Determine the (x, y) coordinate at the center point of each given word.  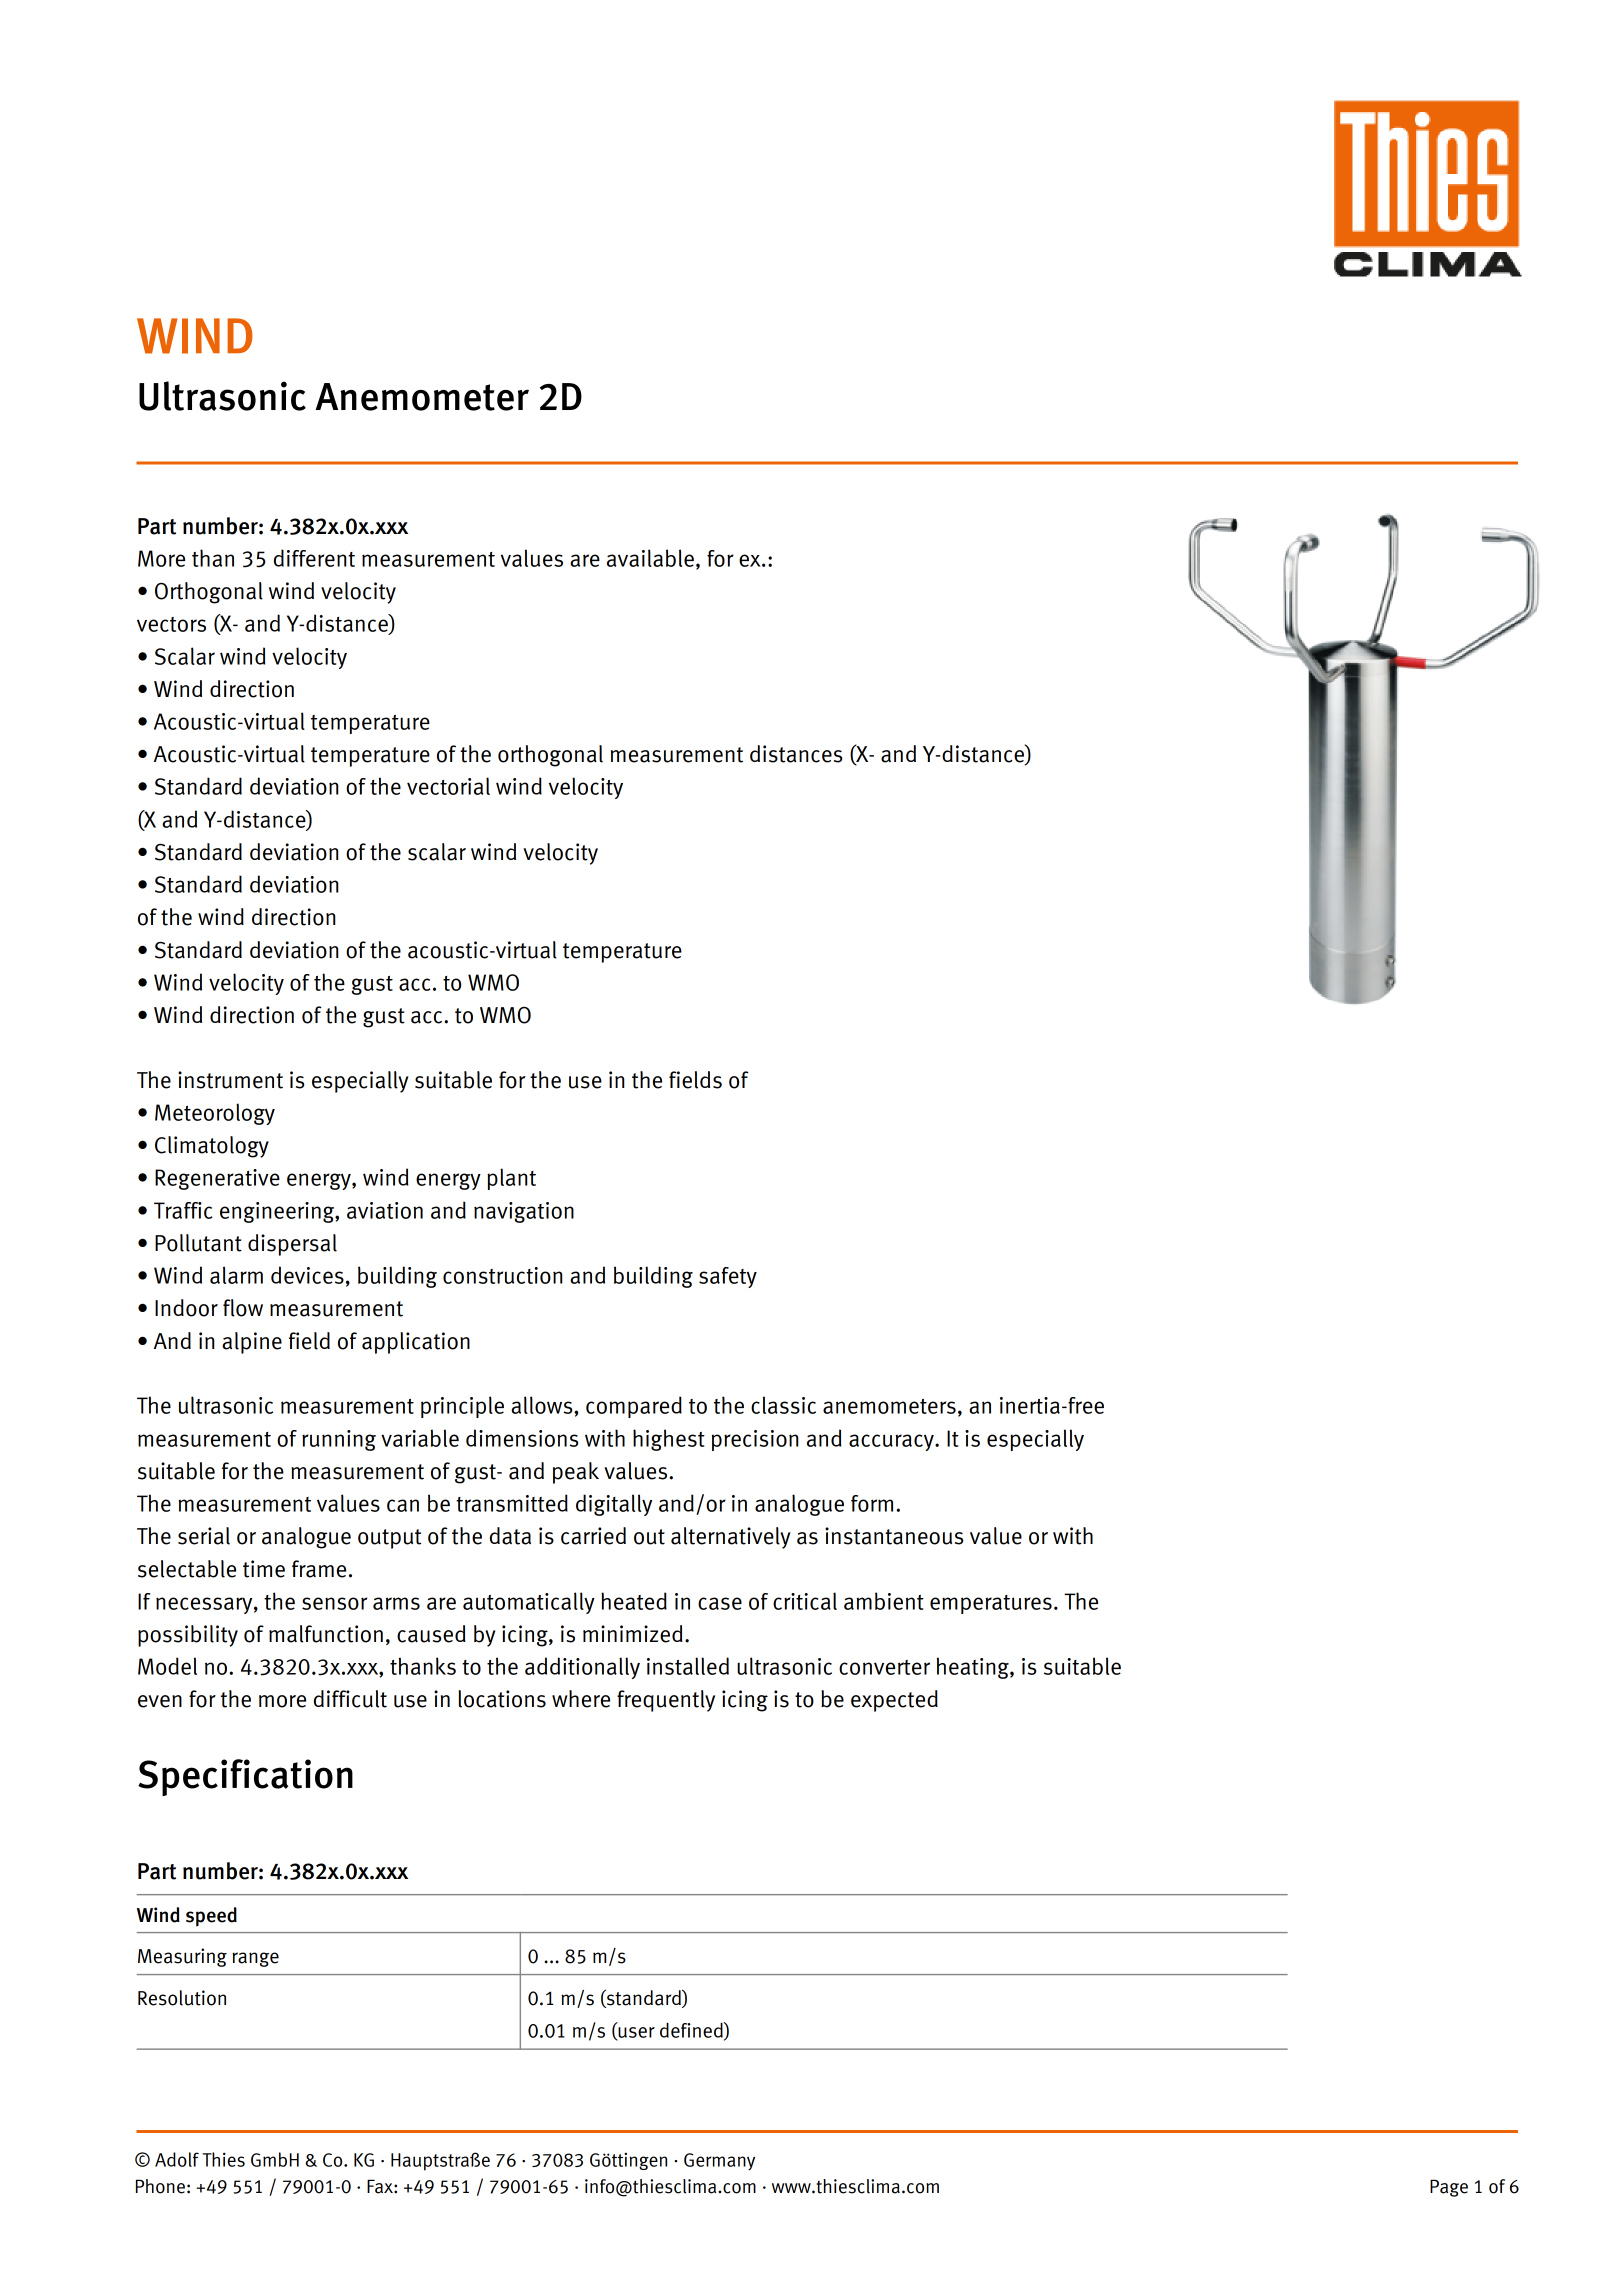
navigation (524, 1212)
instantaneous (894, 1536)
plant (511, 1179)
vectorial (448, 786)
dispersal (292, 1245)
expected (894, 1701)
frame (319, 1569)
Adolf (177, 2159)
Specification (245, 1777)
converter (884, 1667)
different (314, 558)
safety (728, 1277)
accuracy (892, 1442)
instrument (230, 1080)
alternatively (730, 1538)
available (650, 558)
